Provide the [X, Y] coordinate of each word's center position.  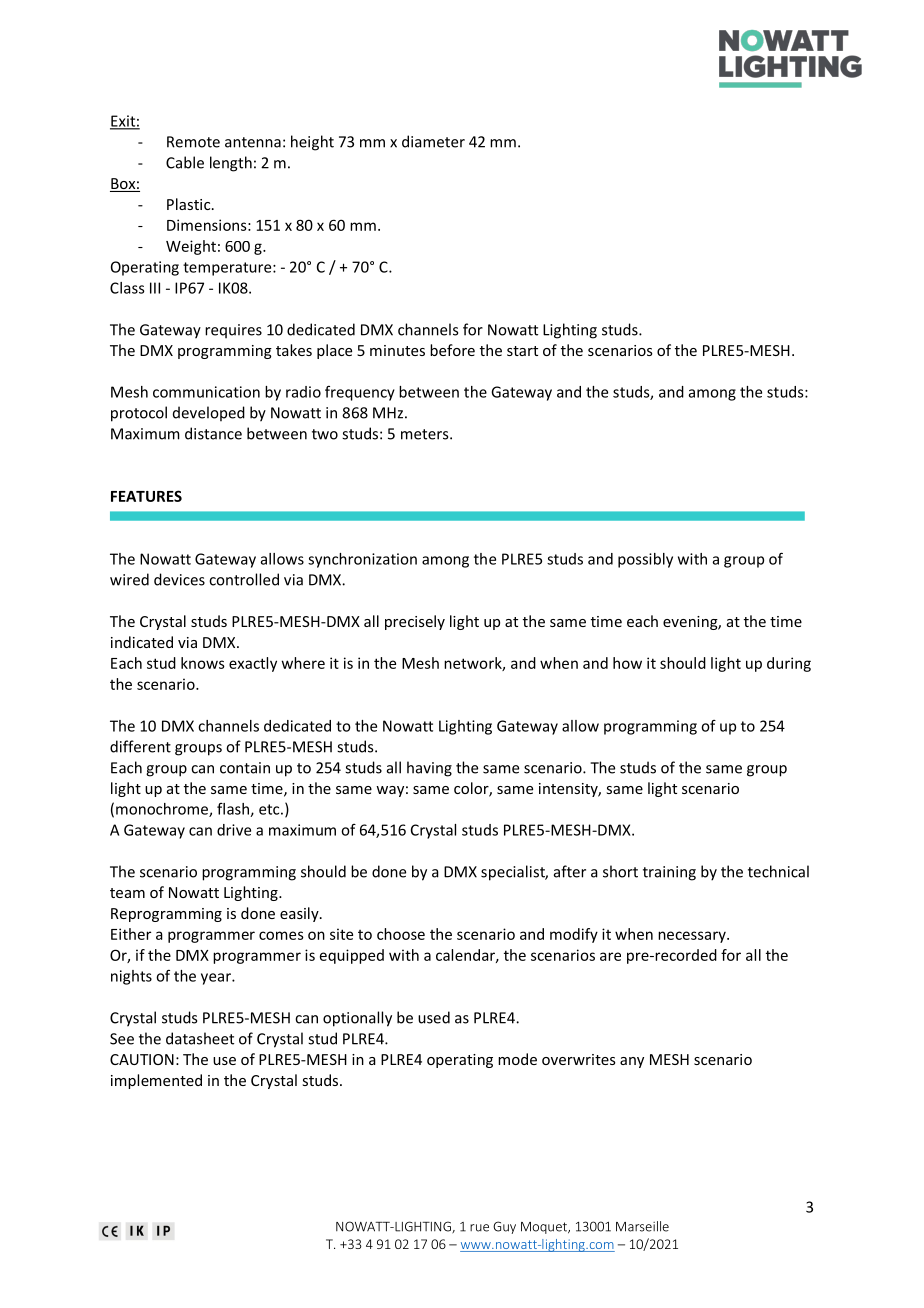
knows [203, 663]
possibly [645, 560]
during [789, 664]
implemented [156, 1081]
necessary [693, 937]
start [522, 351]
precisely [415, 622]
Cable [185, 162]
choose [401, 934]
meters [426, 434]
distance [213, 433]
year [217, 979]
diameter [433, 141]
